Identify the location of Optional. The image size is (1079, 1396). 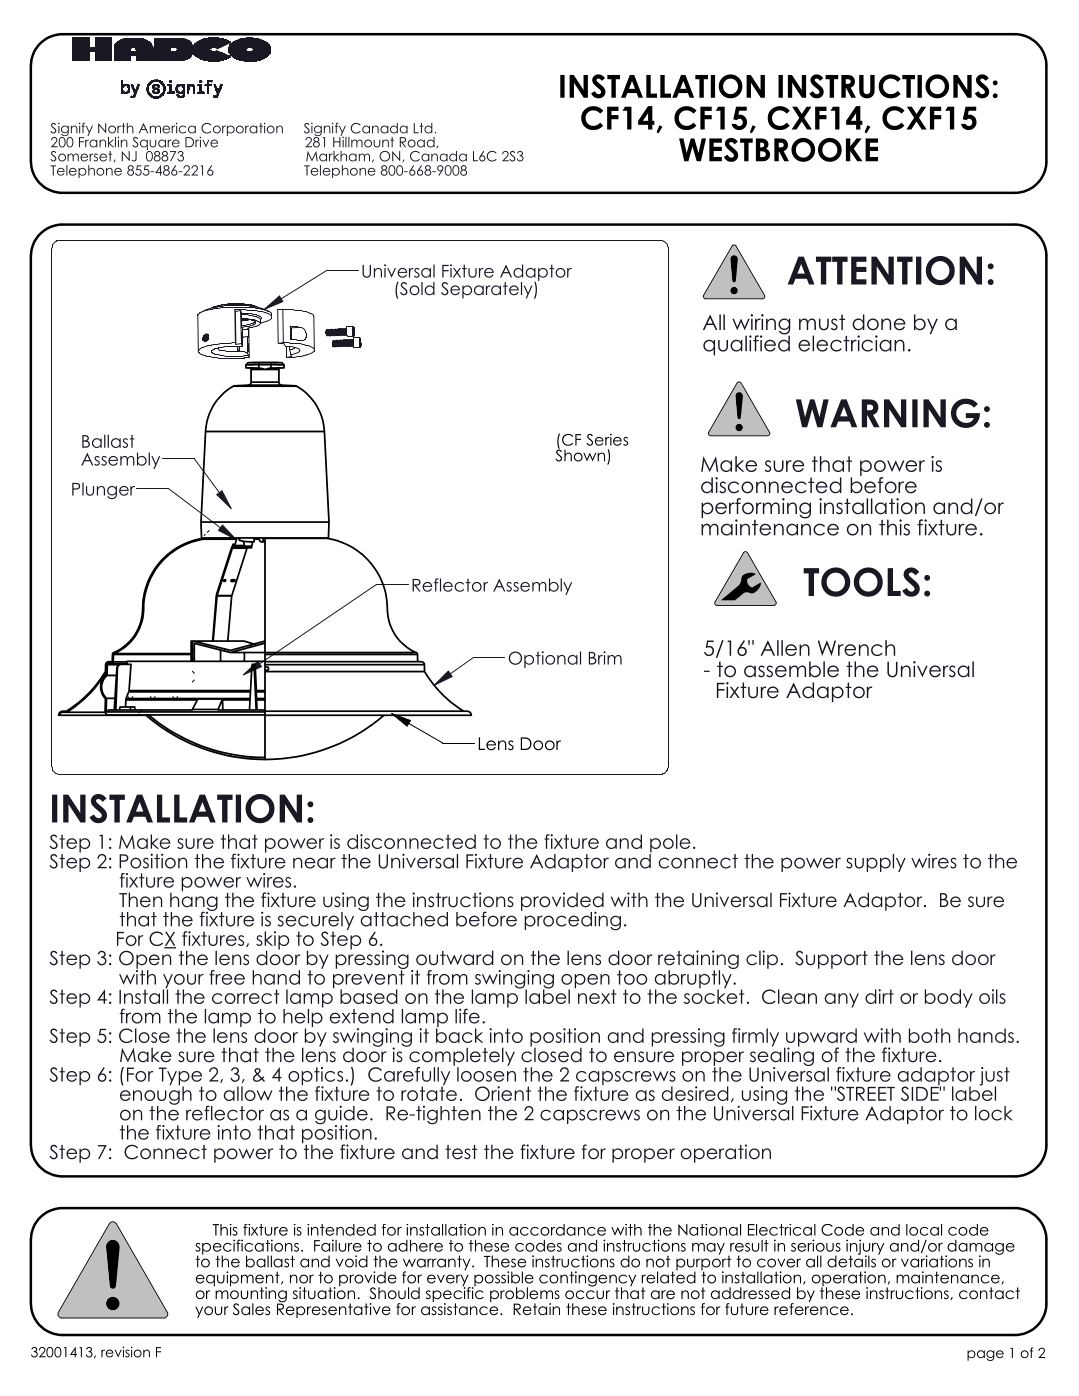
(544, 659).
